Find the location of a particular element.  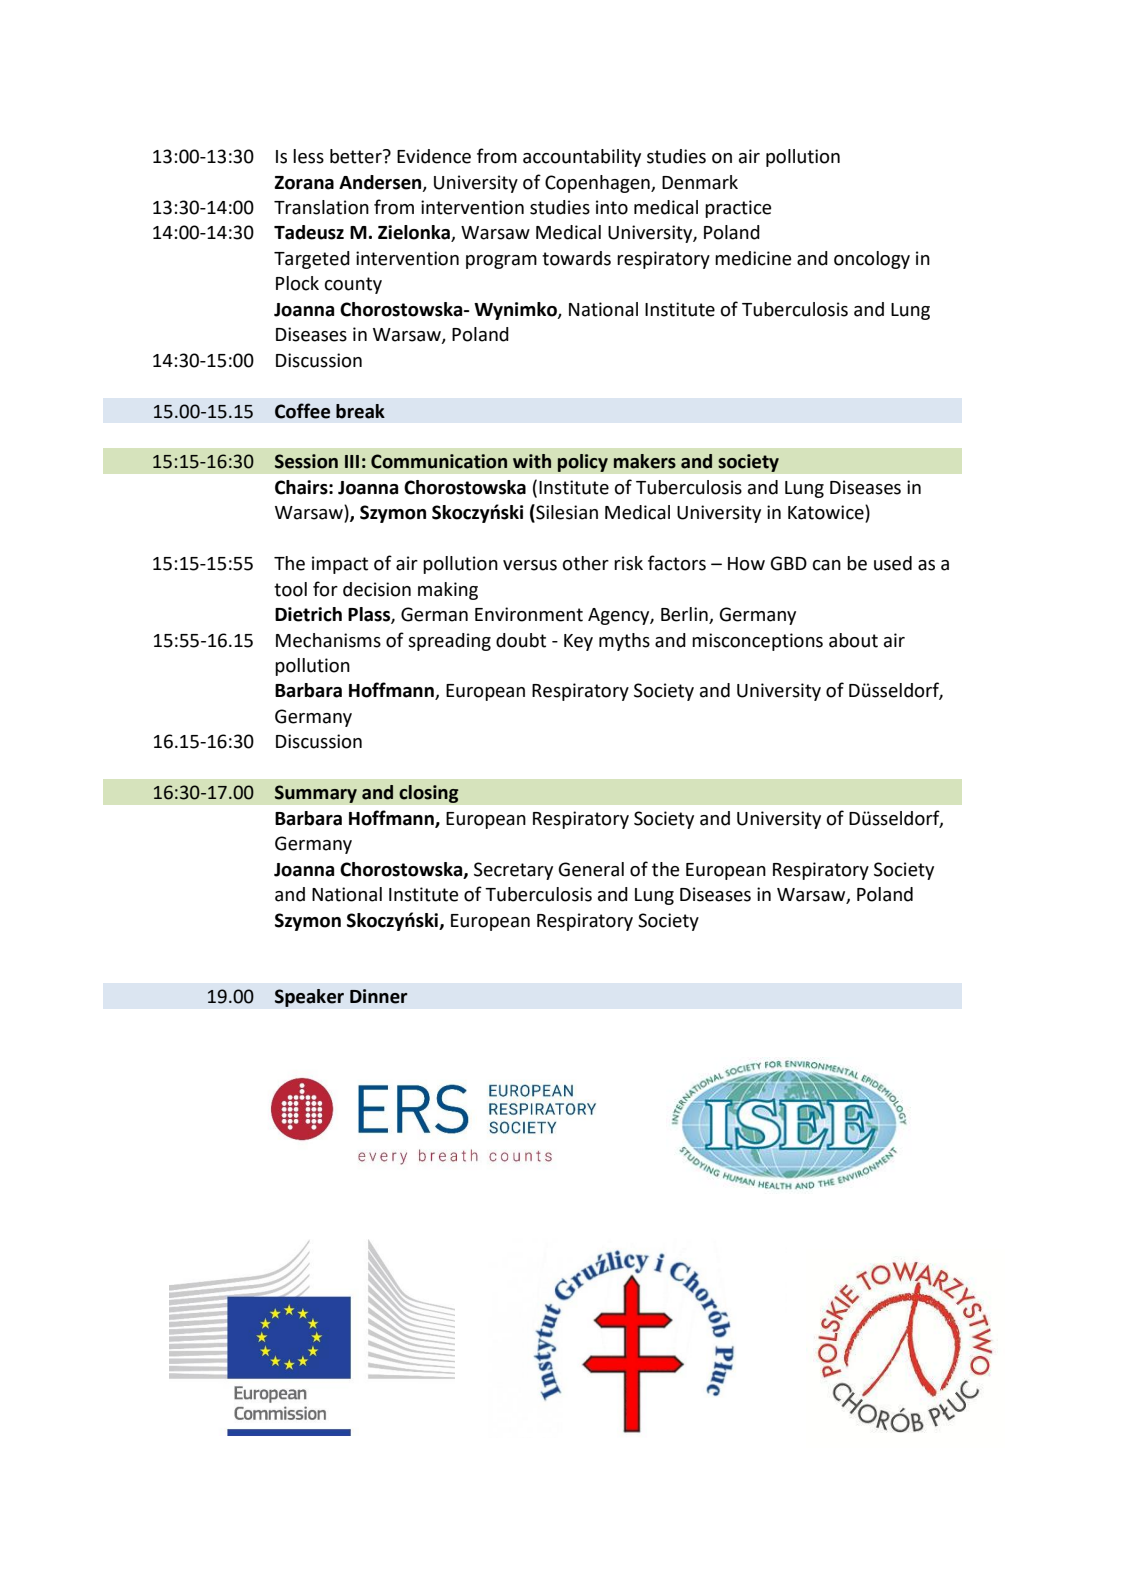

Andersen is located at coordinates (381, 183).
